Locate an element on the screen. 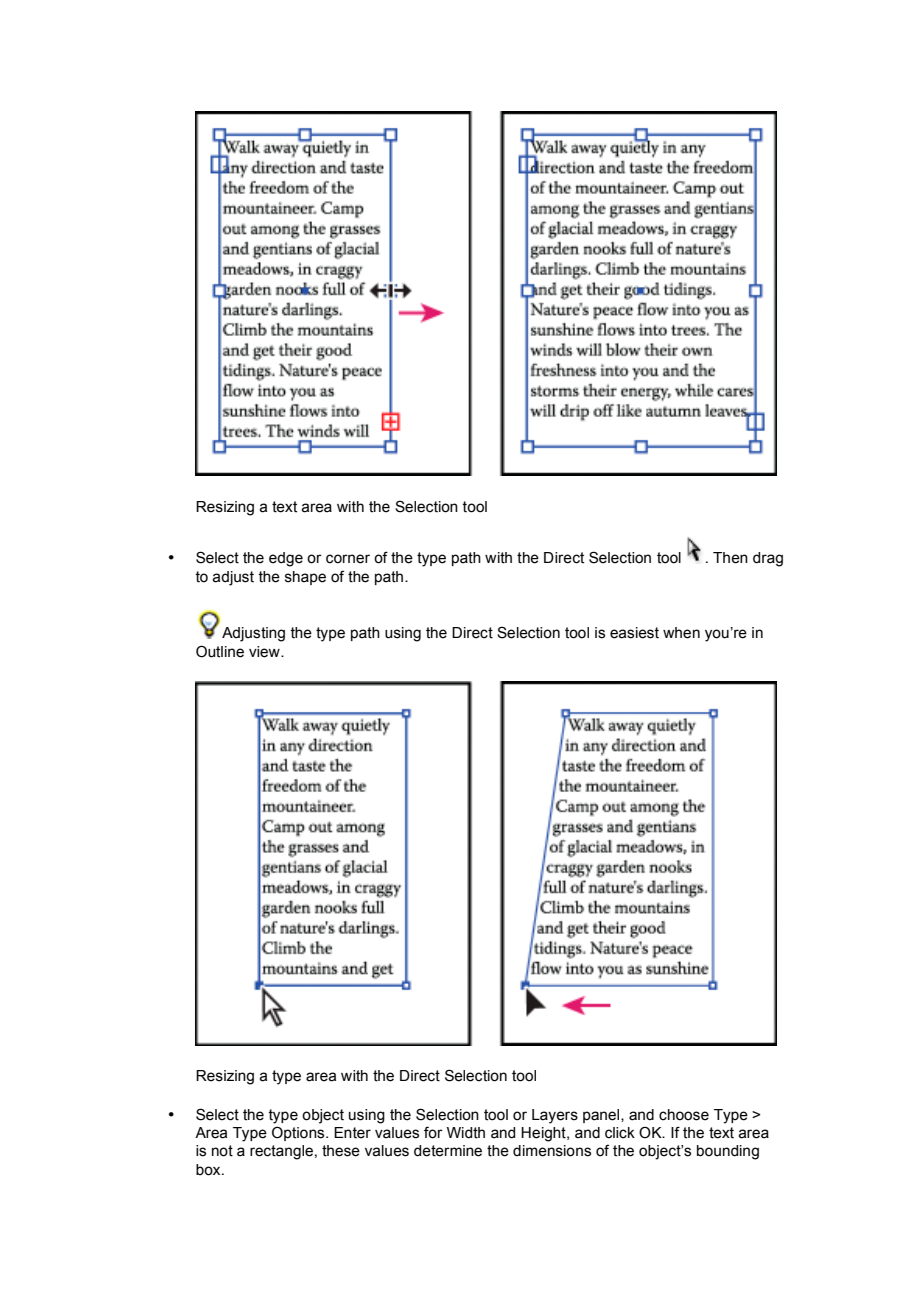  corner is located at coordinates (348, 559).
